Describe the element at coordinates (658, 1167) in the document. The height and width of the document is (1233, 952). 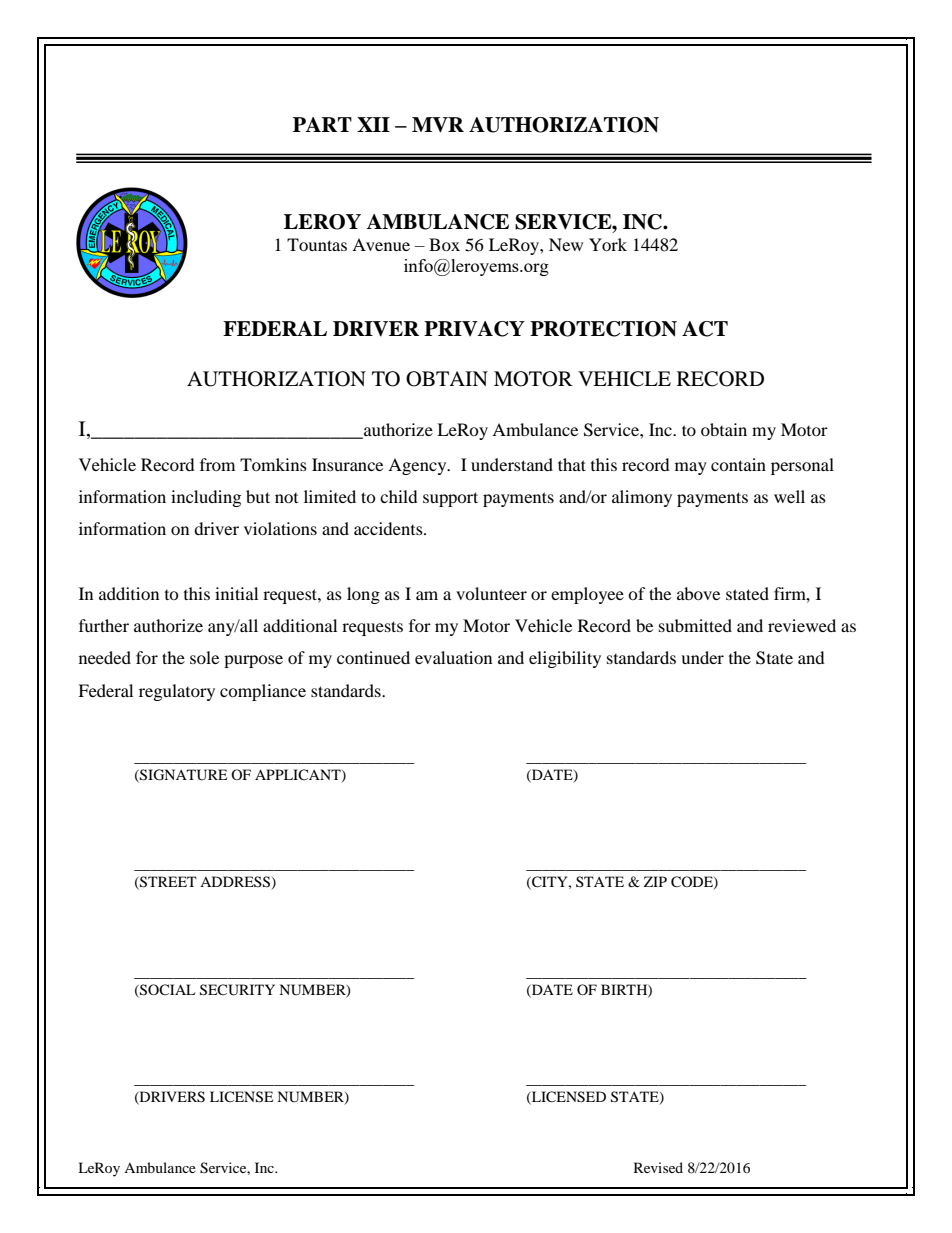
I see `Revised` at that location.
